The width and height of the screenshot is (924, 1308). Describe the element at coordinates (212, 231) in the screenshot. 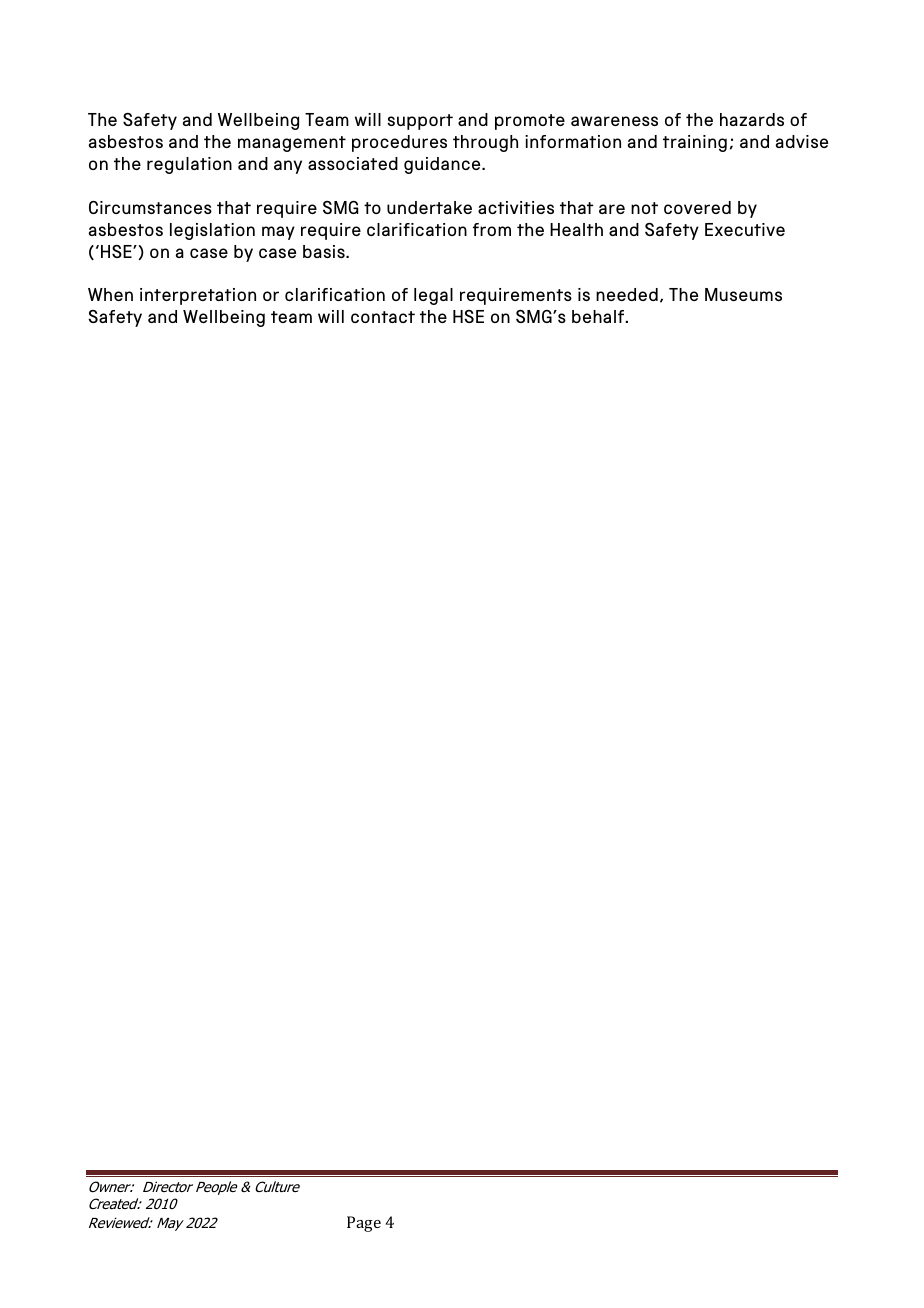

I see `legislation` at that location.
